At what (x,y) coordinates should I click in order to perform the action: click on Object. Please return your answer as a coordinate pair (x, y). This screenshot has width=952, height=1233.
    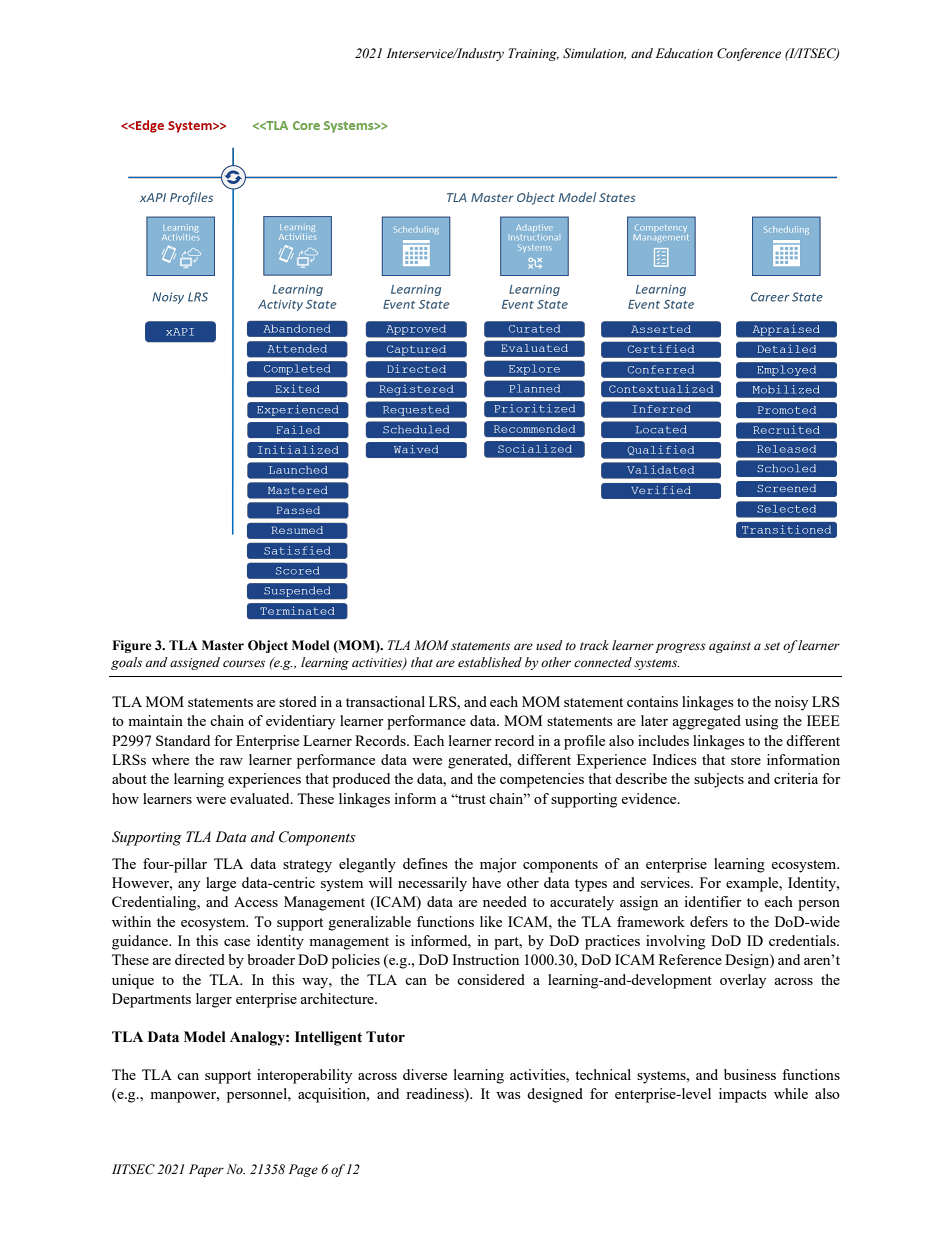
    Looking at the image, I should click on (268, 646).
